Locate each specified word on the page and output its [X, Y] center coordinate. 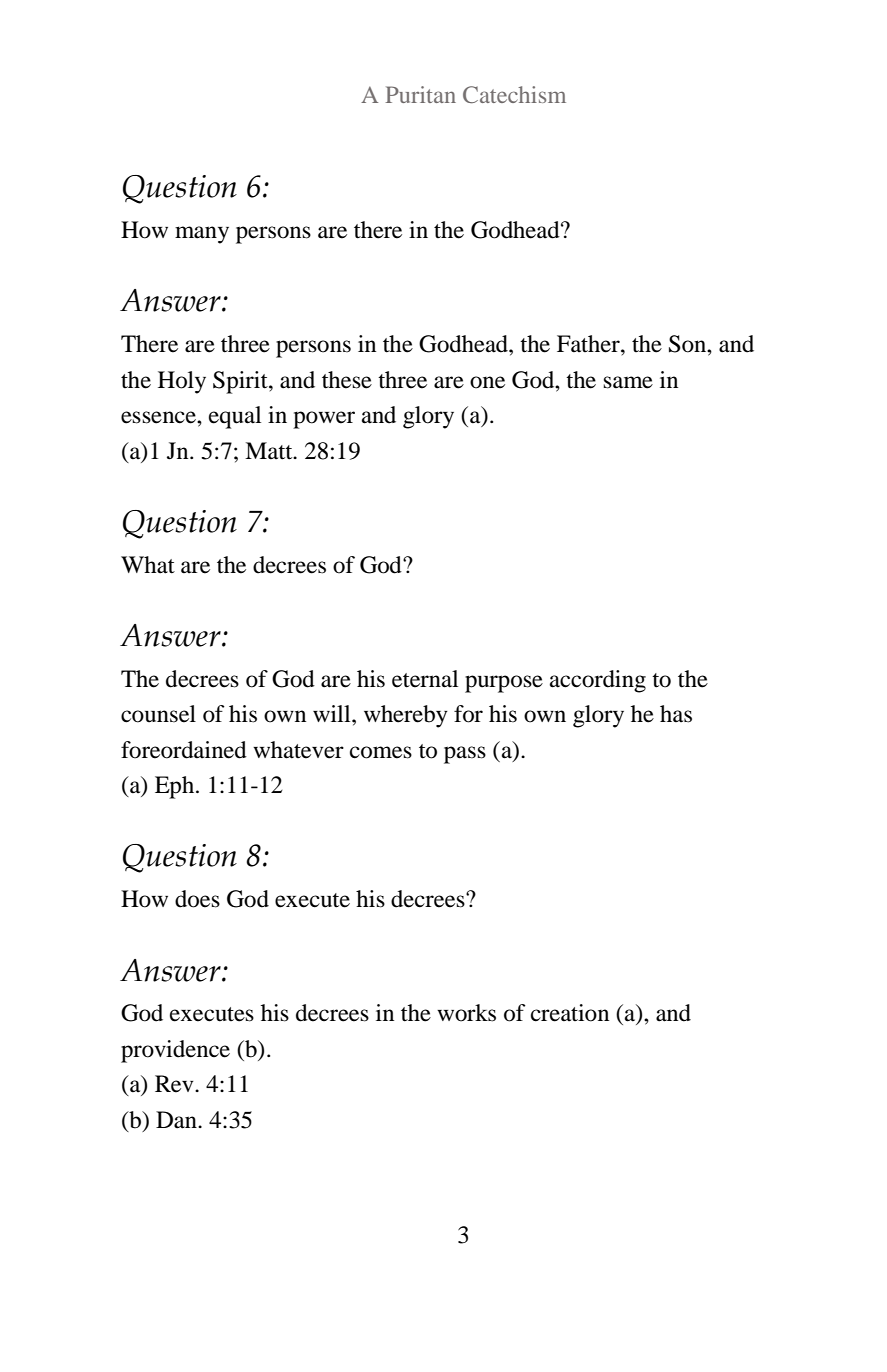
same [628, 382]
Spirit [241, 382]
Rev [175, 1084]
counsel [158, 714]
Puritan [421, 94]
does [197, 899]
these [347, 380]
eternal [425, 679]
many [202, 235]
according [598, 681]
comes [381, 752]
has [676, 714]
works [466, 1013]
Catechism [514, 95]
